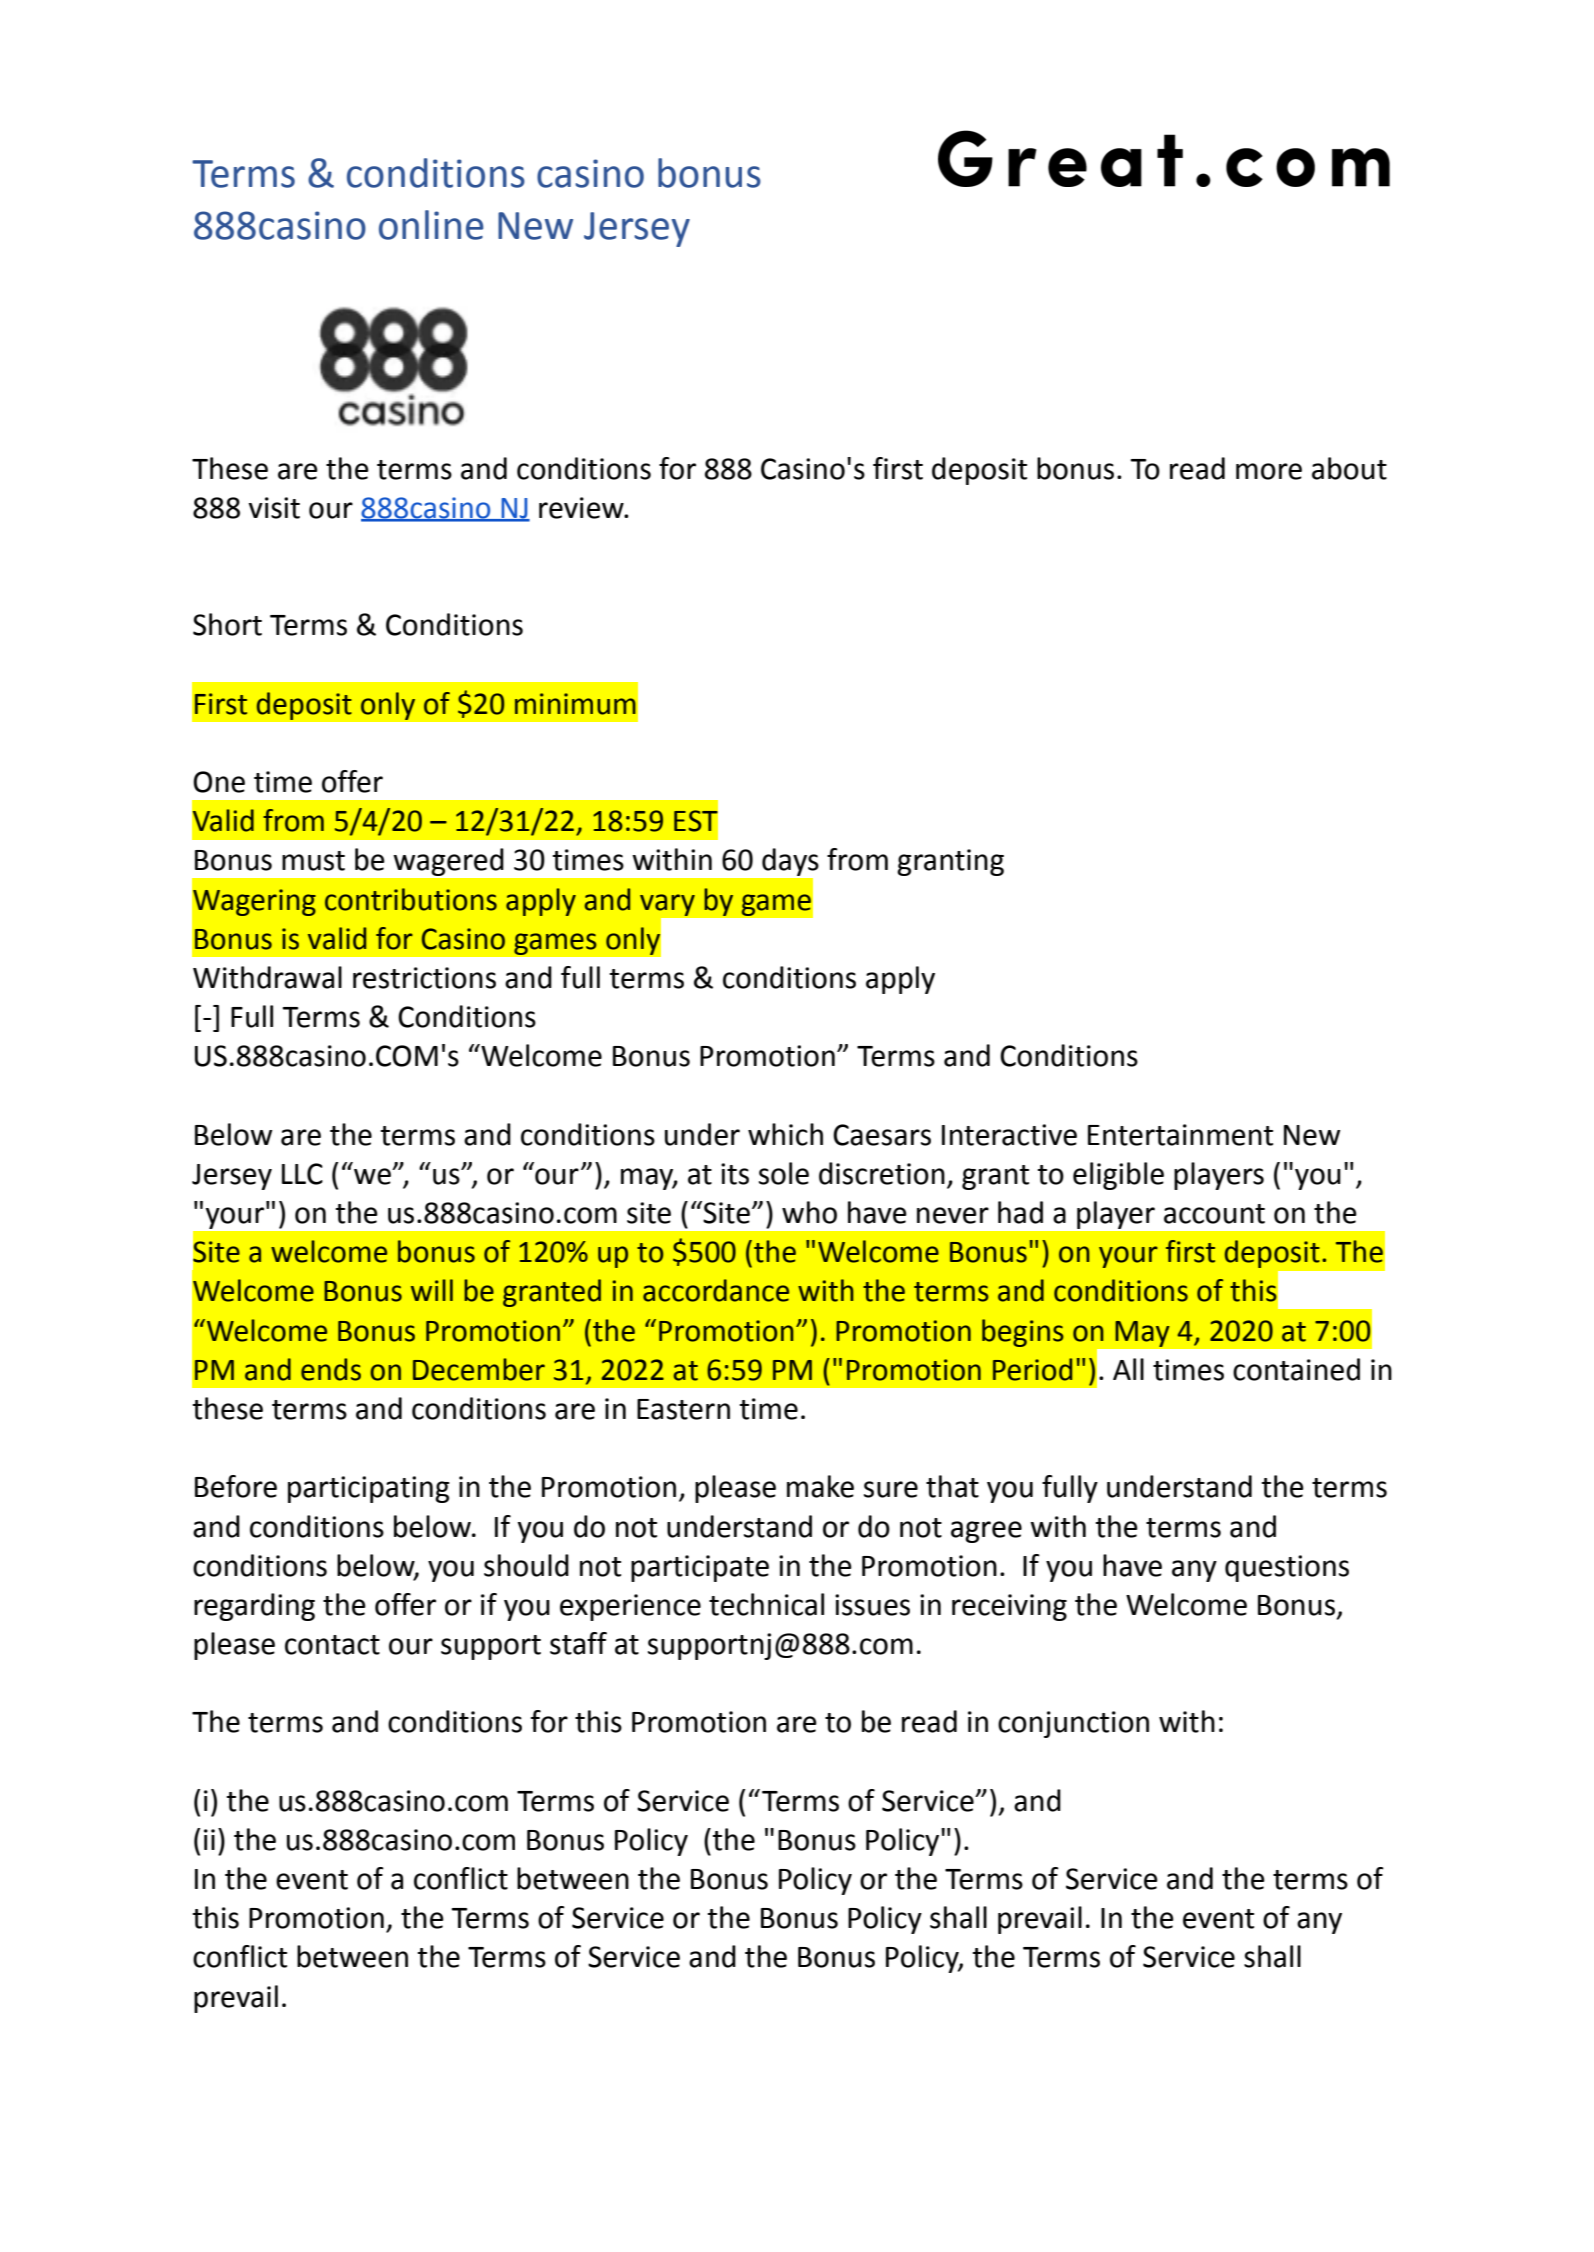  Describe the element at coordinates (332, 1645) in the document. I see `contact` at that location.
